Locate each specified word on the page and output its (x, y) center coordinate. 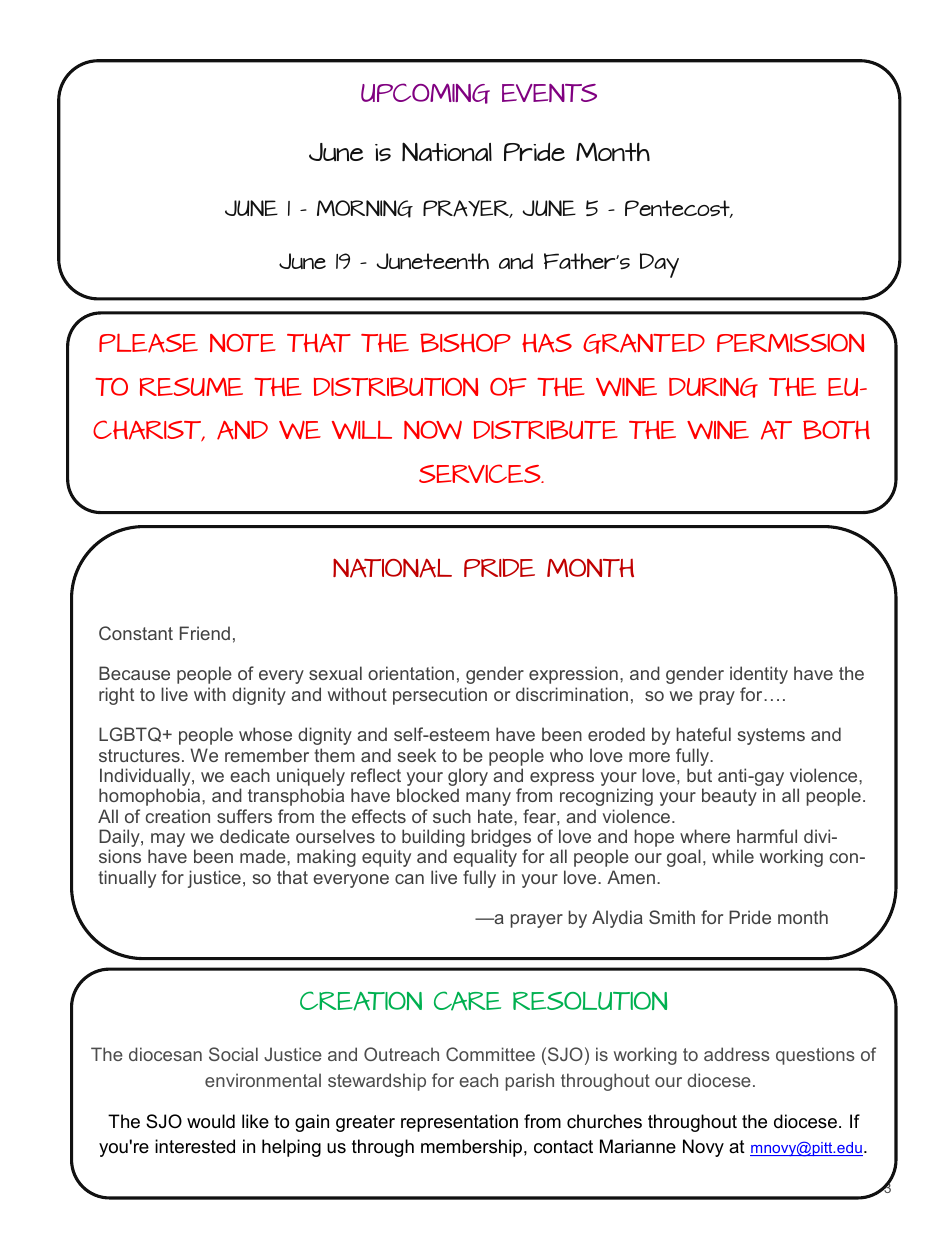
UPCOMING (425, 93)
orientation (411, 673)
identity (759, 675)
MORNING (365, 209)
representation (459, 1123)
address (737, 1054)
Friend (205, 633)
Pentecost (678, 209)
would (211, 1121)
